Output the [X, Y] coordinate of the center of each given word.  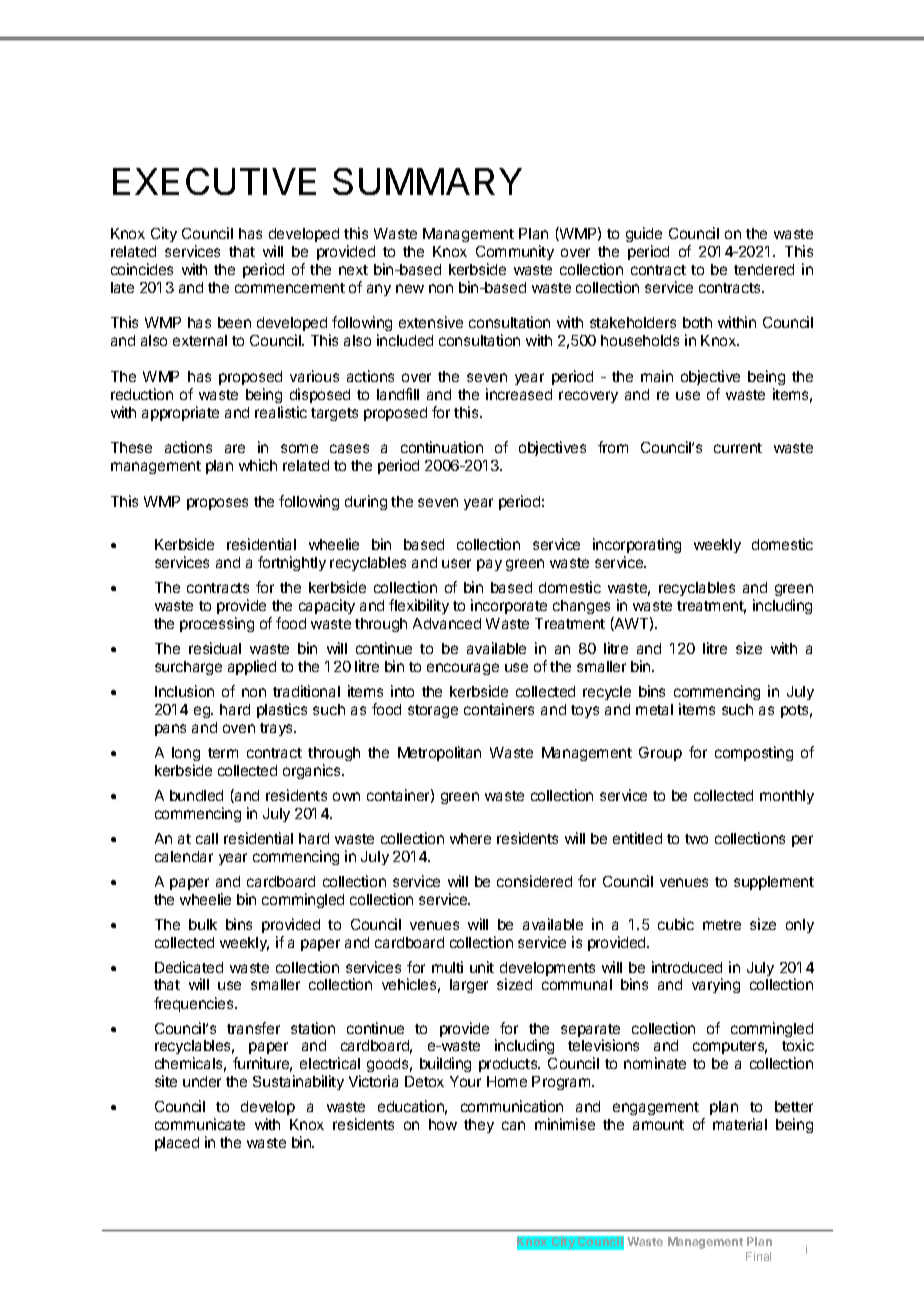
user [456, 563]
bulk [203, 924]
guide [644, 234]
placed [177, 1144]
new [410, 288]
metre [722, 925]
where [470, 838]
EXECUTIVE [214, 181]
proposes [217, 504]
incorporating [637, 545]
